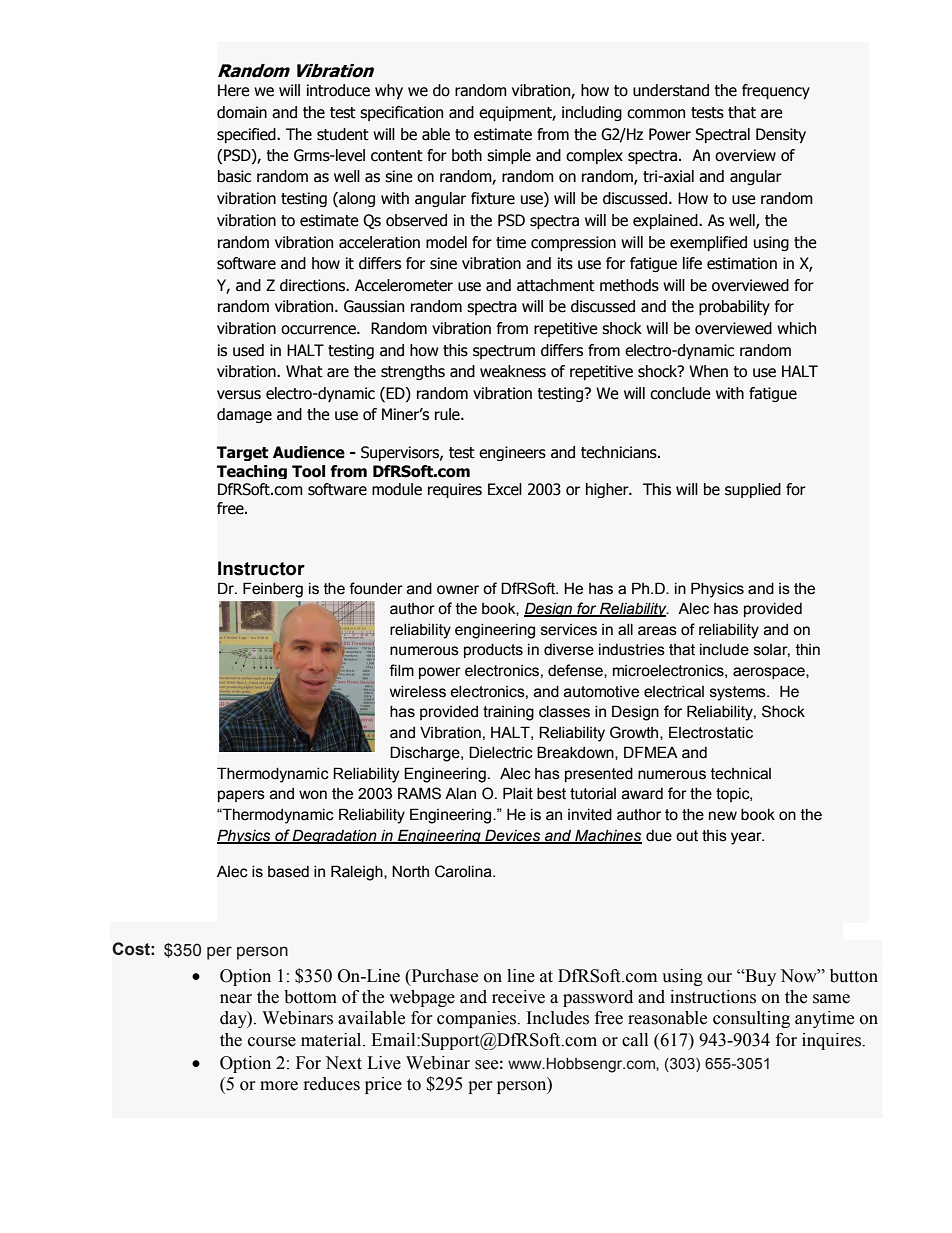 This page has width=952, height=1233. I want to click on student, so click(343, 134).
